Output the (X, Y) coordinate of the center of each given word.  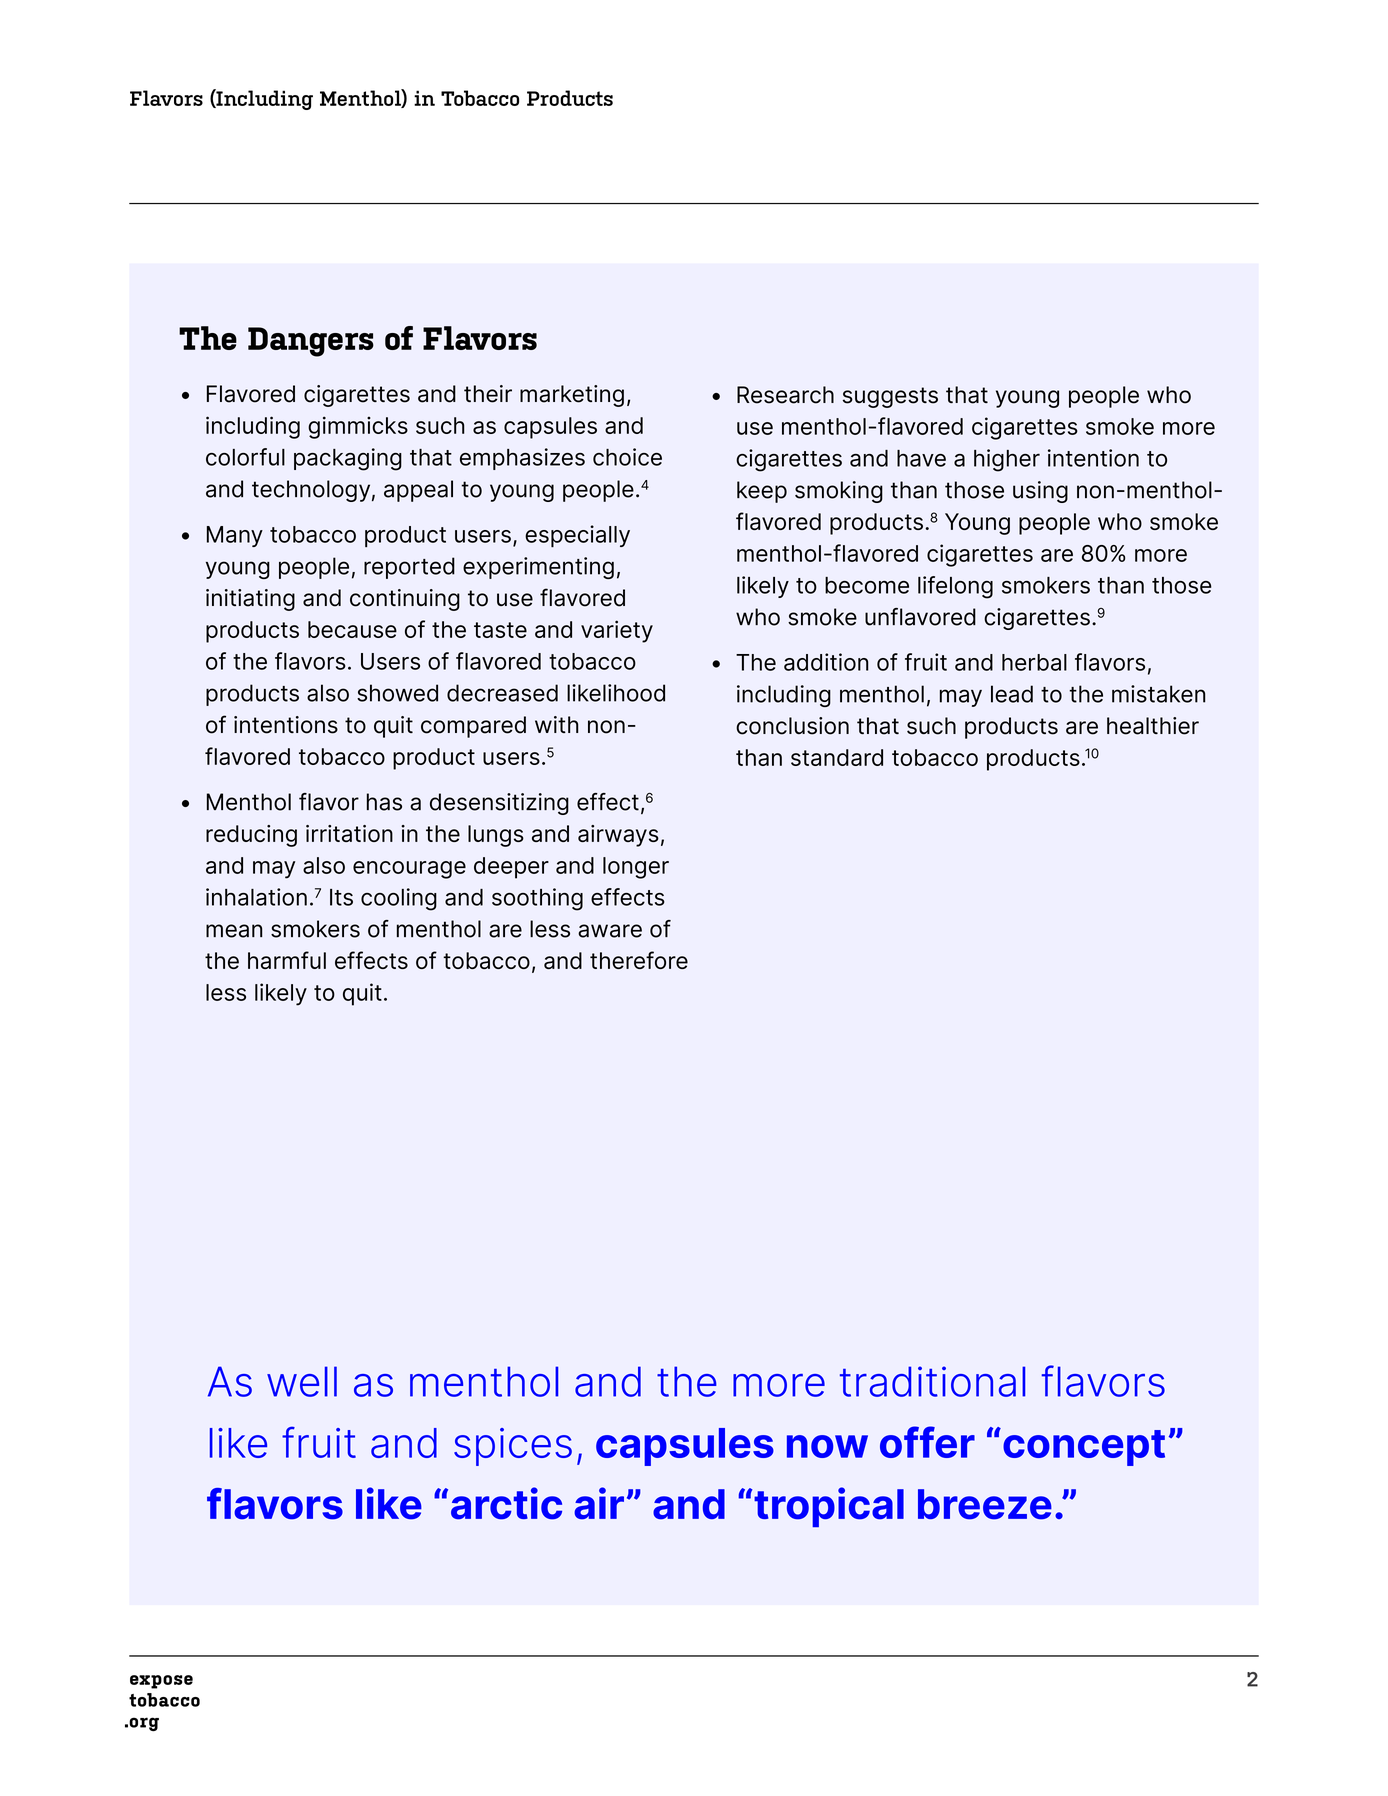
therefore (639, 960)
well (302, 1381)
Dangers (311, 342)
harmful (287, 960)
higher (1007, 460)
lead (1012, 694)
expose (161, 1682)
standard (837, 757)
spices (513, 1447)
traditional (932, 1381)
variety (617, 631)
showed (397, 693)
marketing (572, 396)
